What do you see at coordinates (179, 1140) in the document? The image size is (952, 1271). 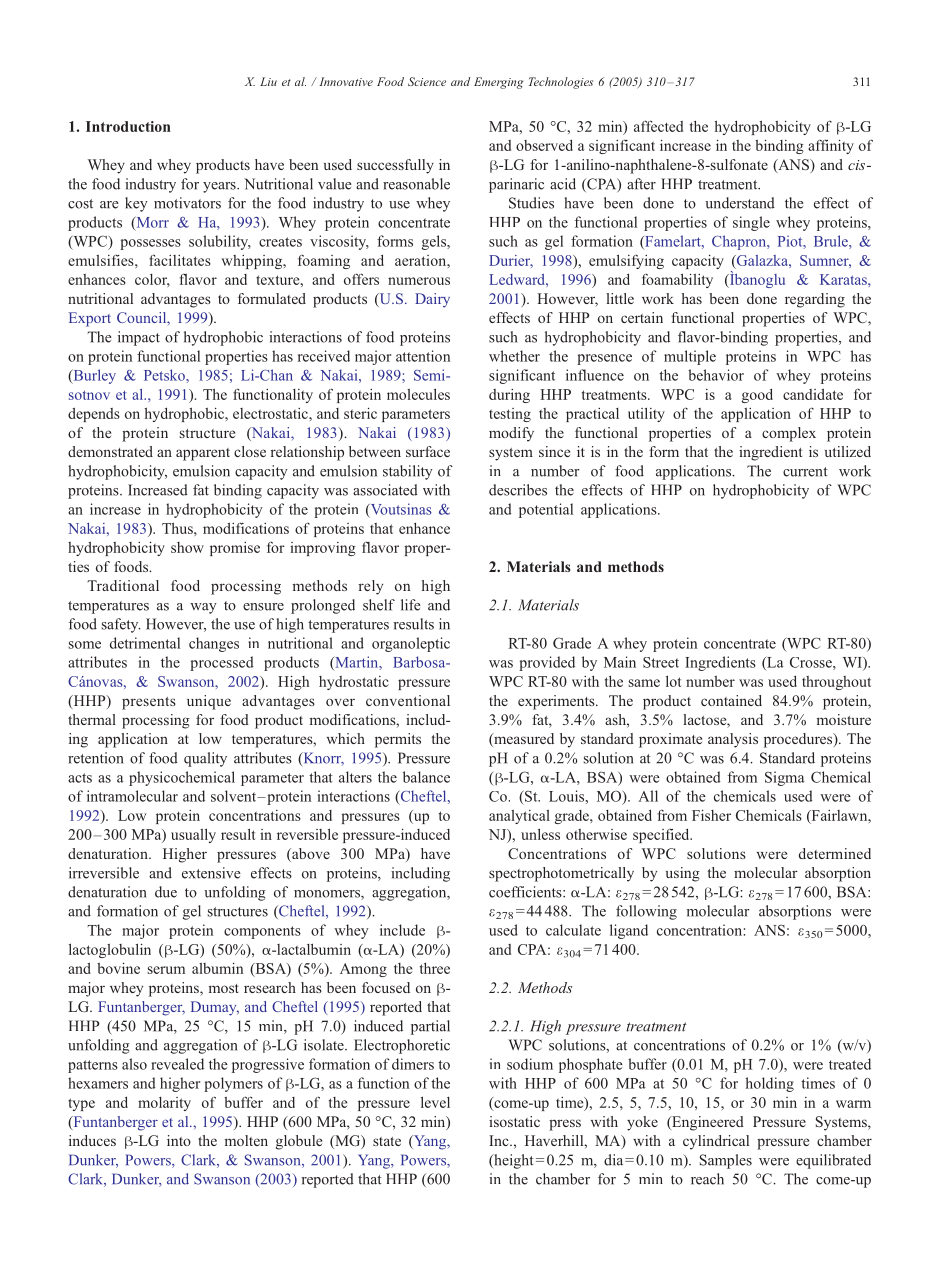 I see `into` at bounding box center [179, 1140].
